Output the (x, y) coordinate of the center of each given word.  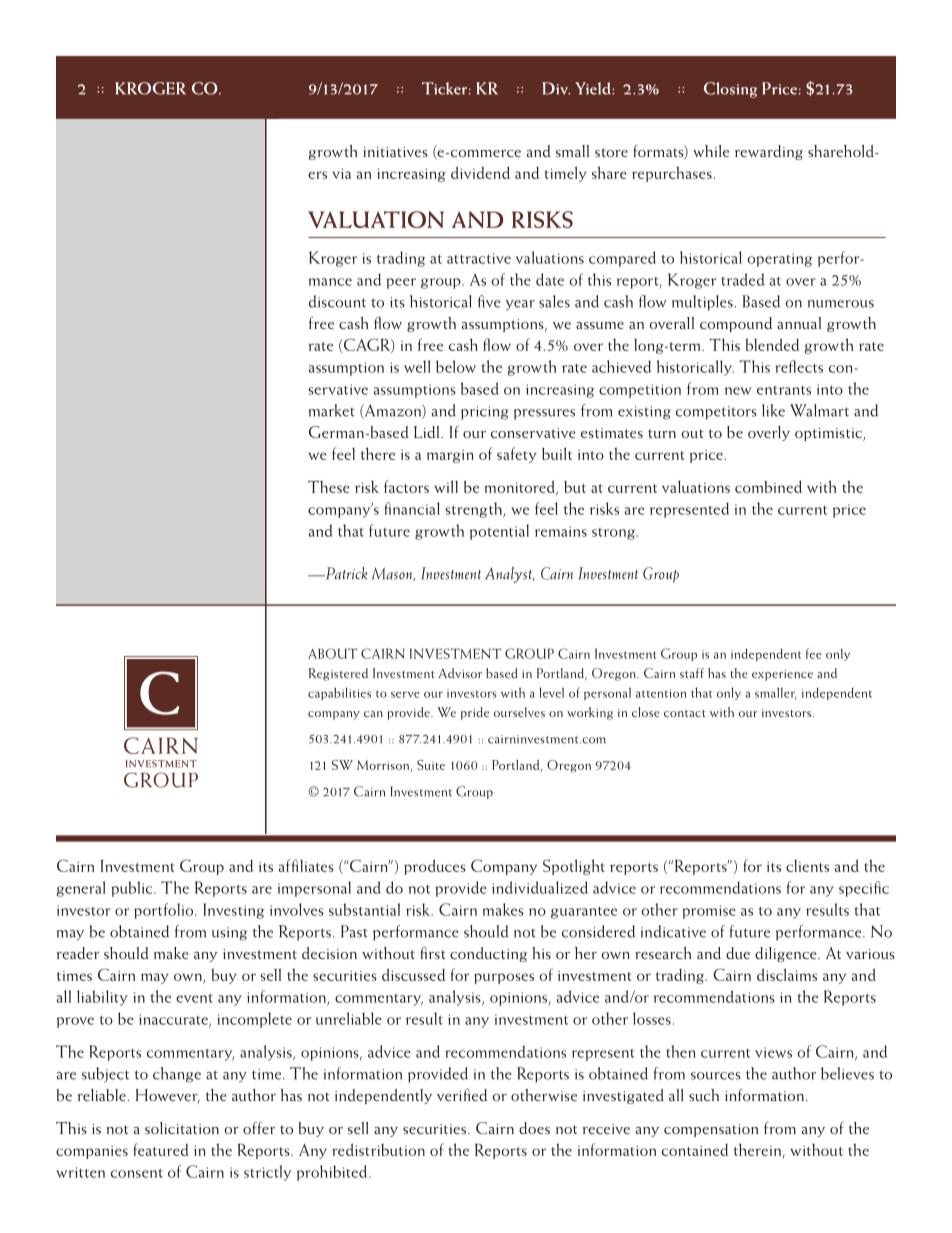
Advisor (460, 673)
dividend (480, 172)
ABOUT (332, 653)
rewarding (769, 152)
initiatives (396, 152)
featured (161, 1149)
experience (782, 675)
